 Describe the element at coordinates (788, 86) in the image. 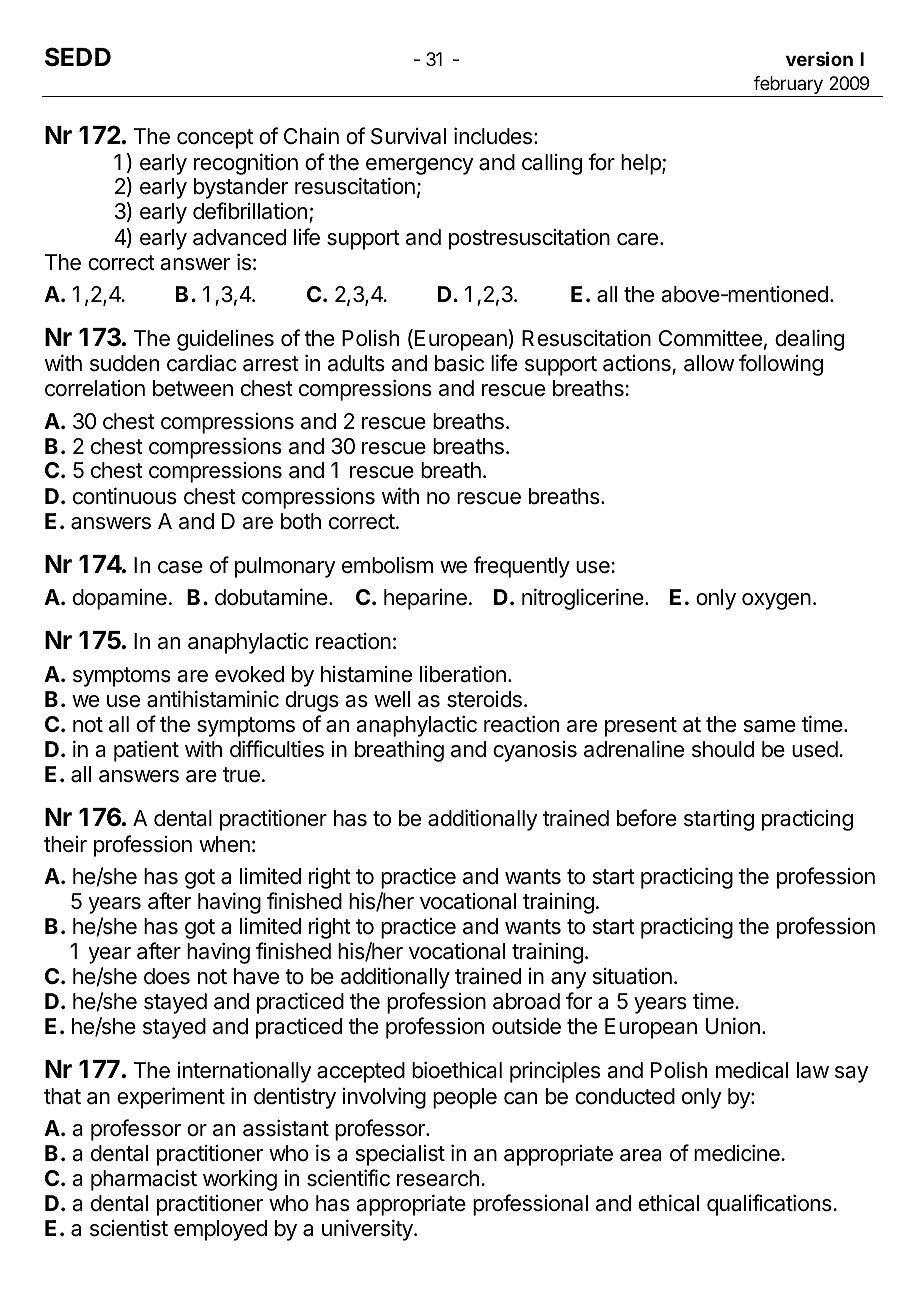

I see `february` at that location.
